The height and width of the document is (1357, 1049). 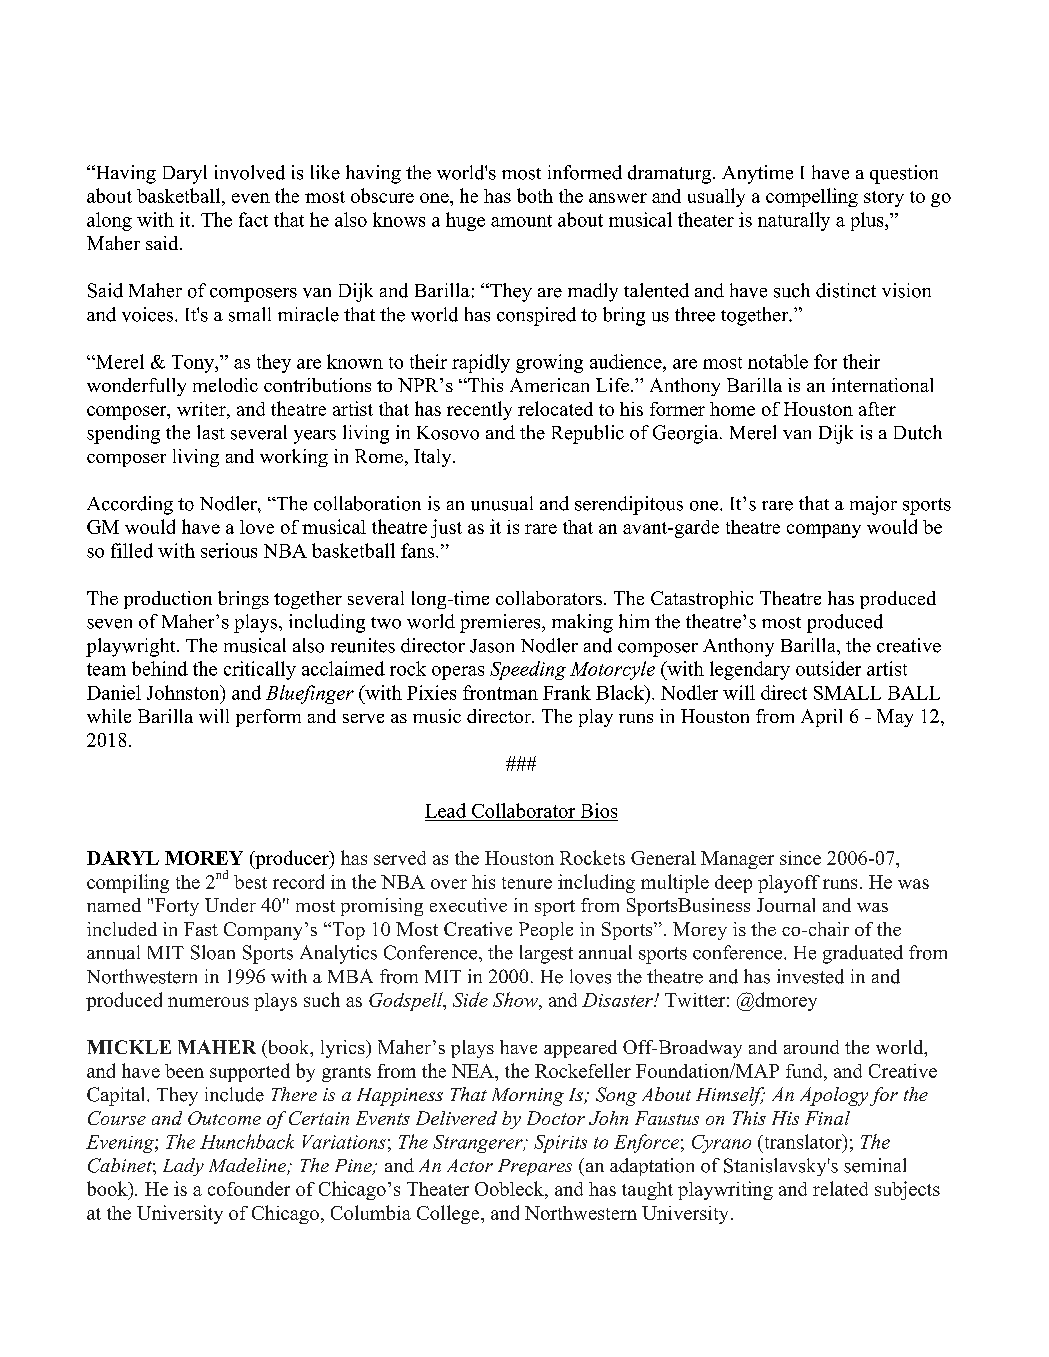 I want to click on behind, so click(x=160, y=668).
